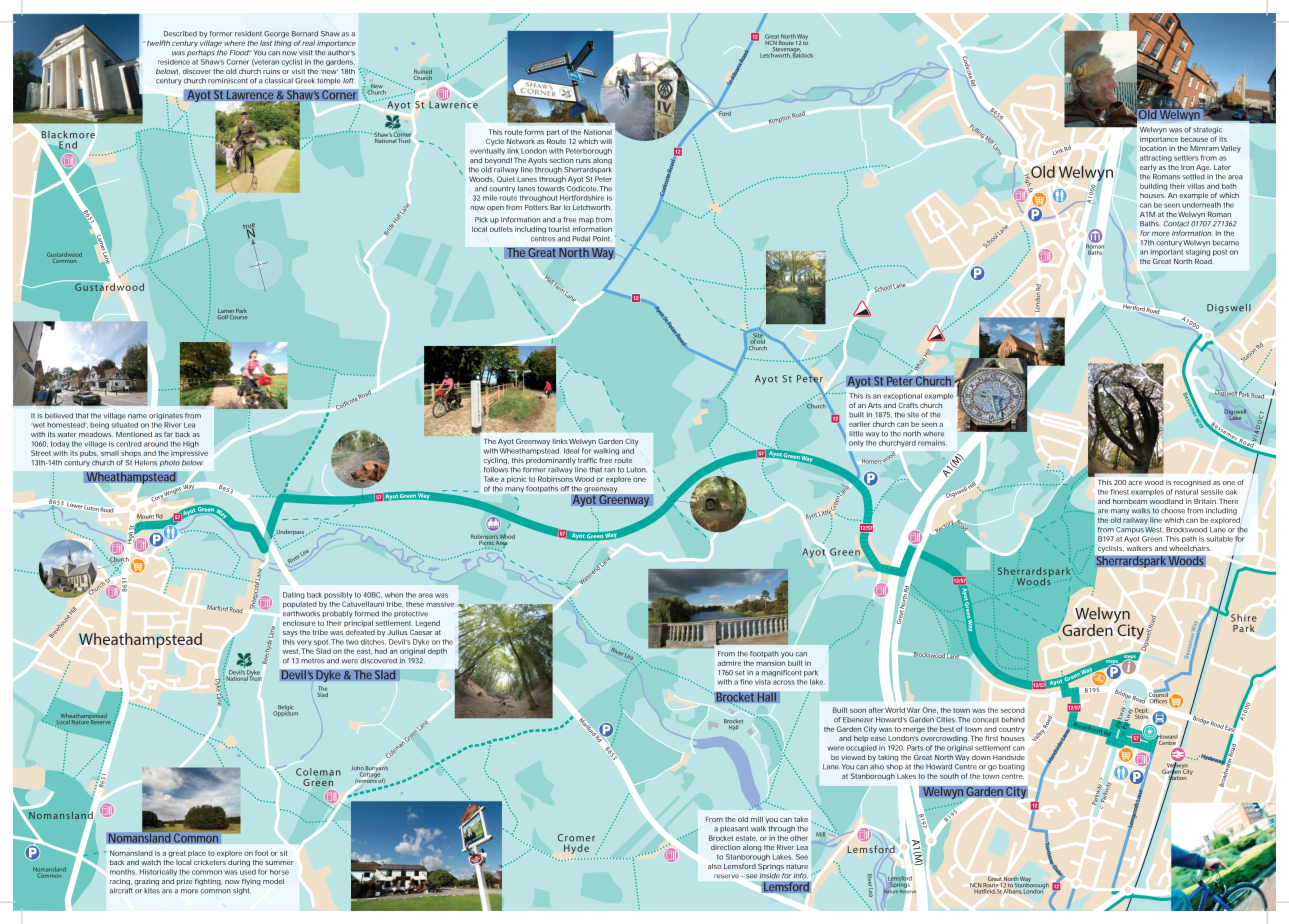 The height and width of the document is (924, 1289). Describe the element at coordinates (571, 451) in the document. I see `Ideal` at that location.
